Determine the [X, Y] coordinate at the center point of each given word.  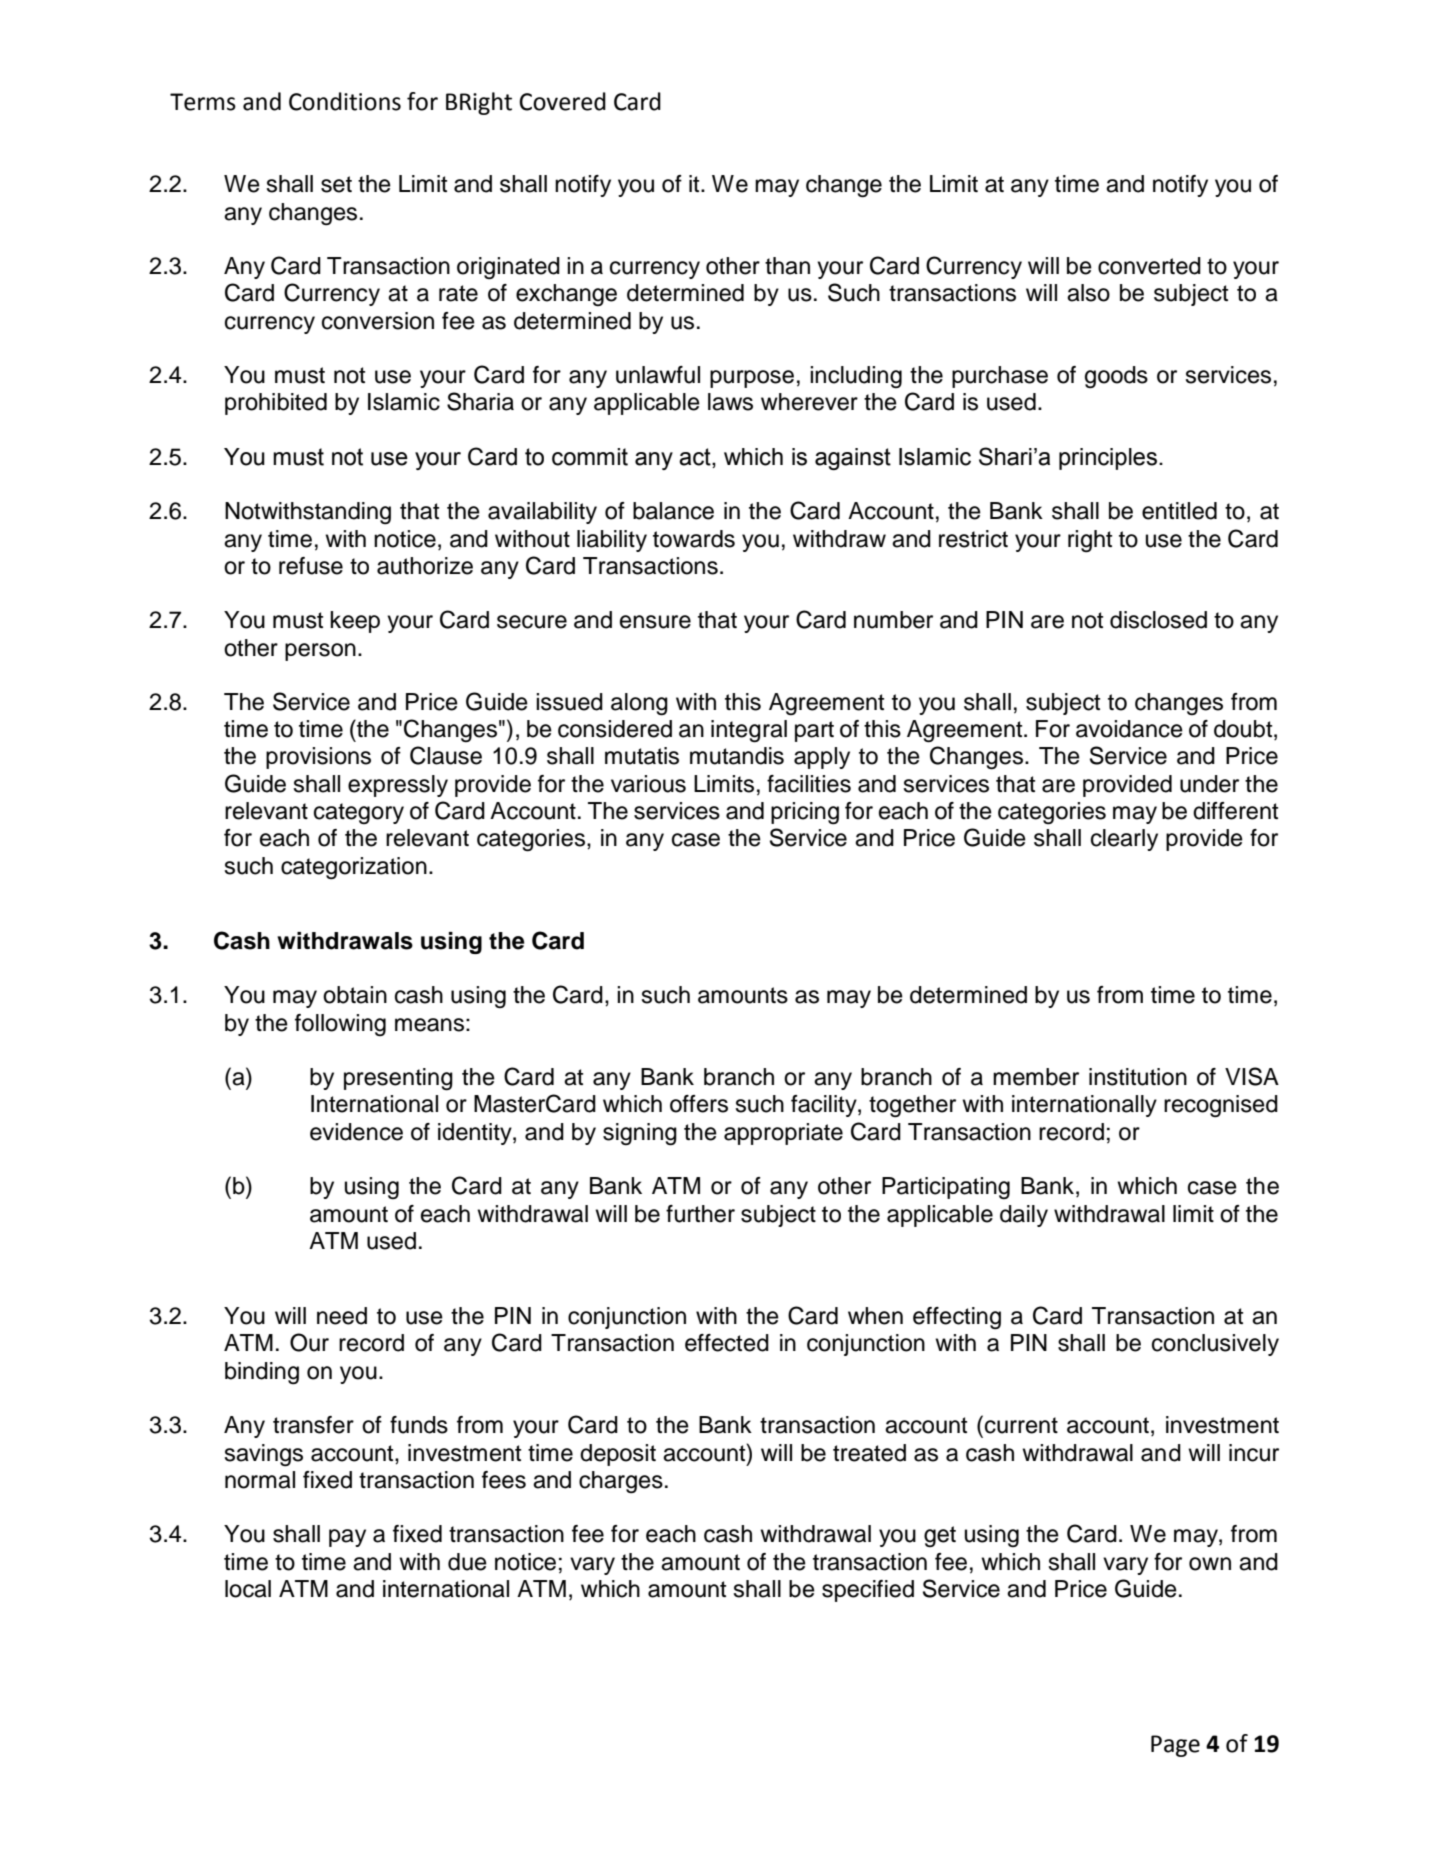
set [336, 184]
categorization [354, 868]
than [787, 266]
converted [1149, 266]
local [248, 1589]
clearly [1124, 840]
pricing [805, 813]
